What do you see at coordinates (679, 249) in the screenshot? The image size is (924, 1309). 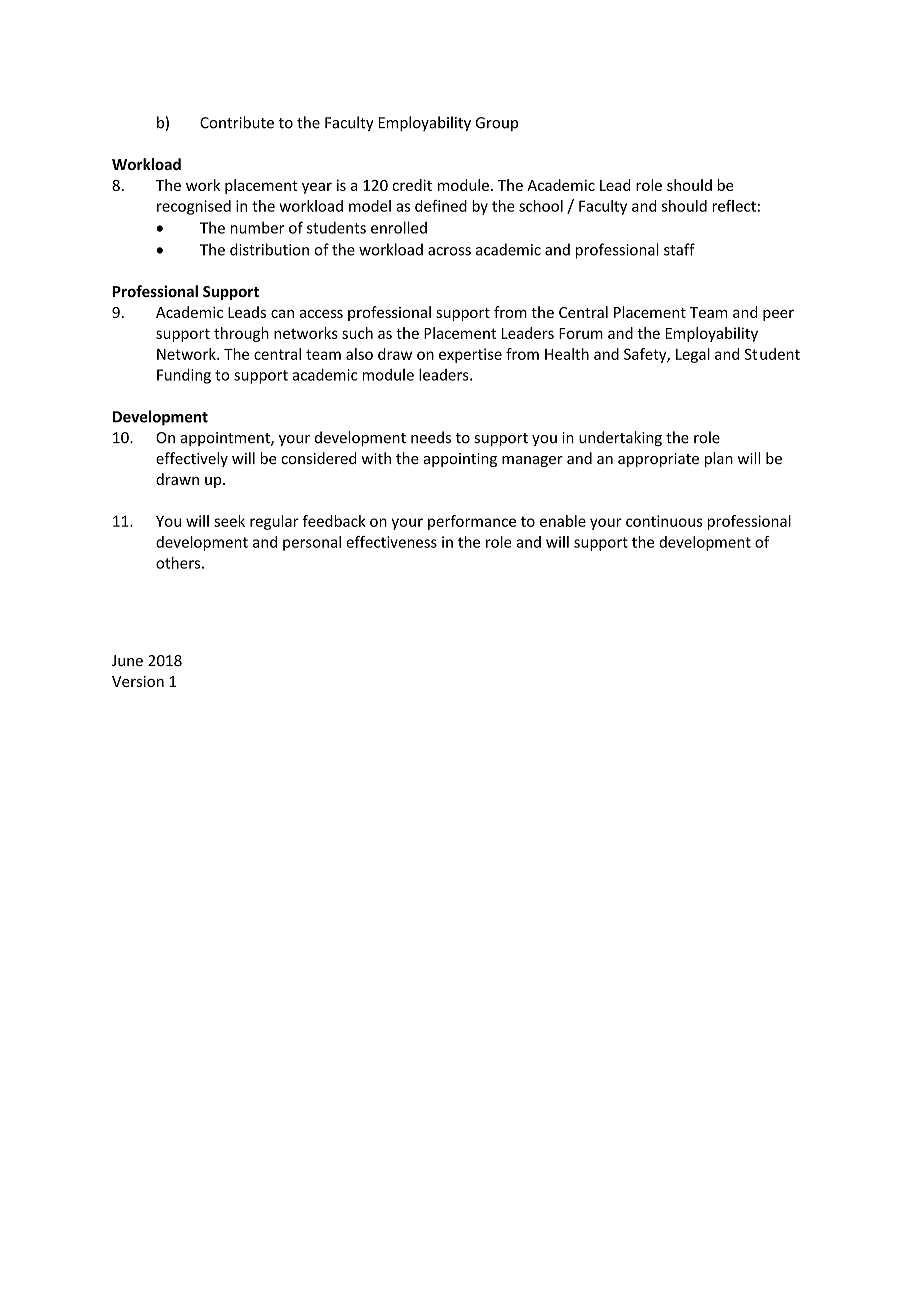 I see `staff` at bounding box center [679, 249].
